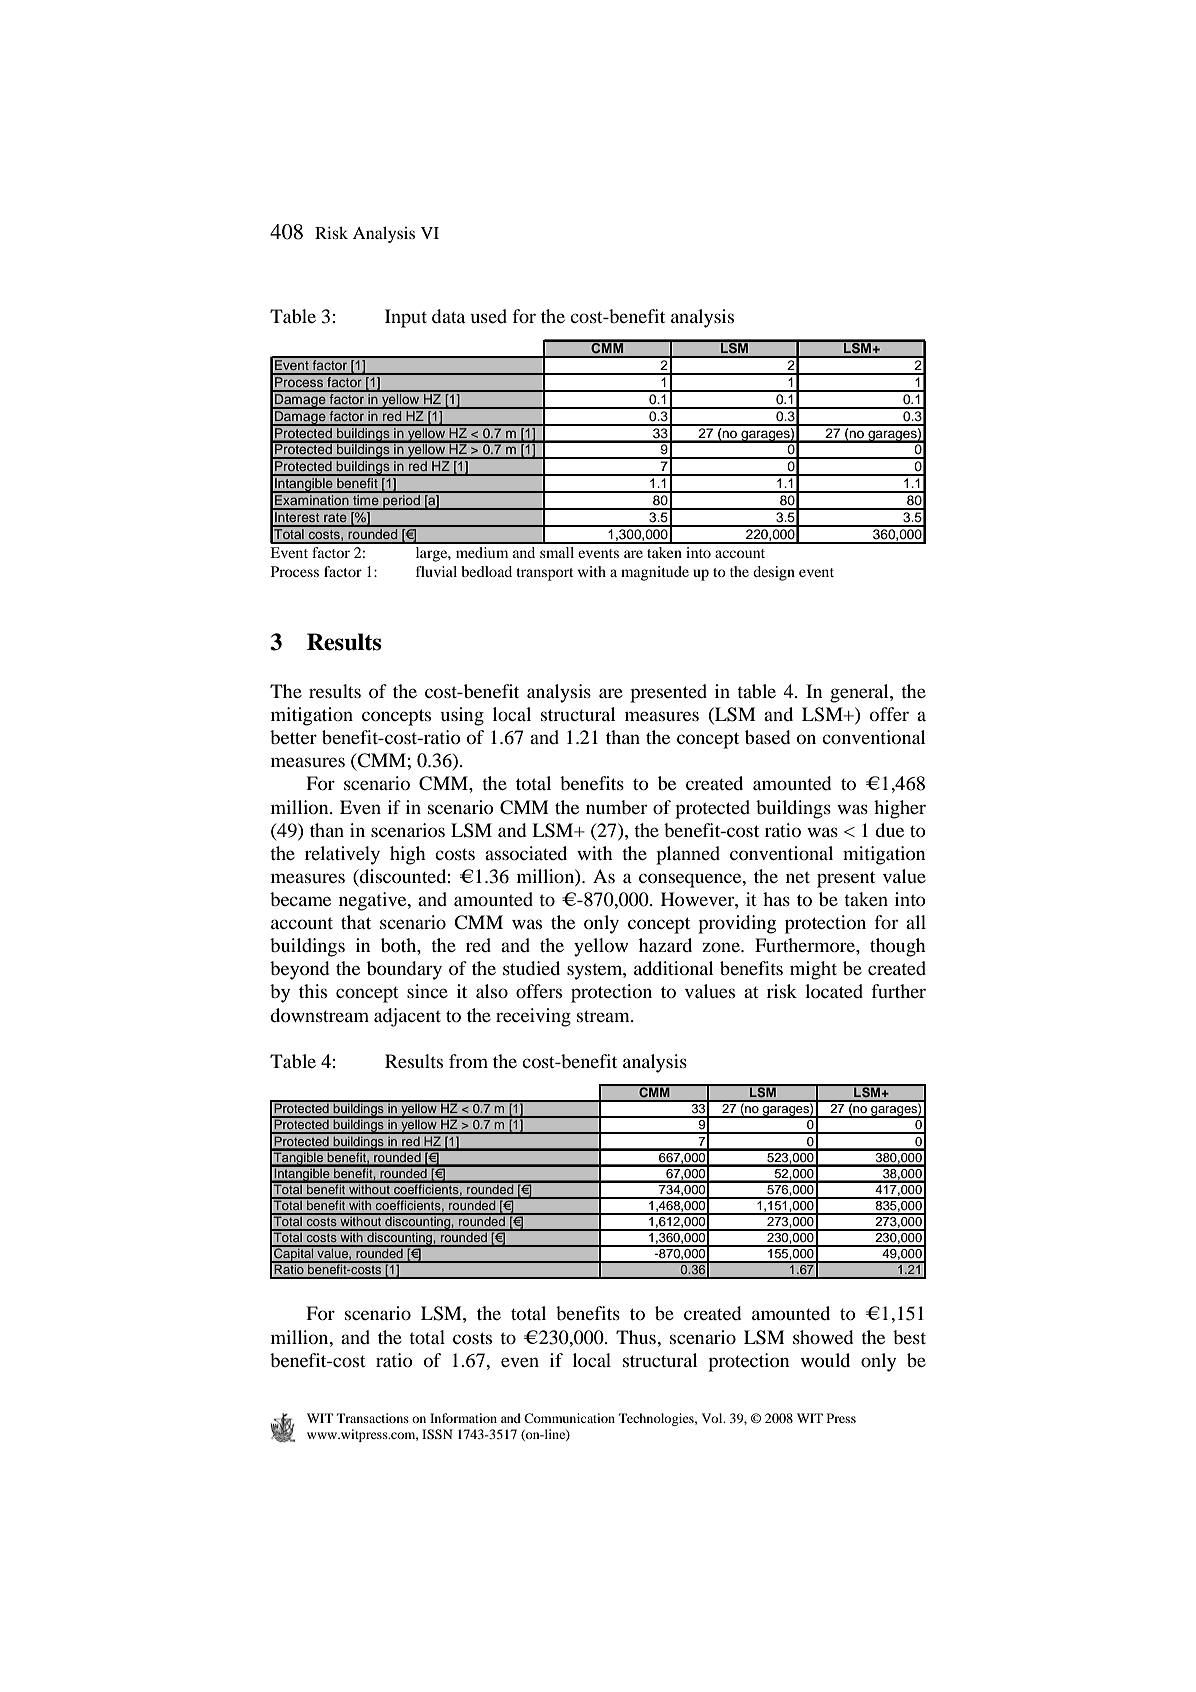 The image size is (1196, 1692). What do you see at coordinates (489, 316) in the screenshot?
I see `used` at bounding box center [489, 316].
